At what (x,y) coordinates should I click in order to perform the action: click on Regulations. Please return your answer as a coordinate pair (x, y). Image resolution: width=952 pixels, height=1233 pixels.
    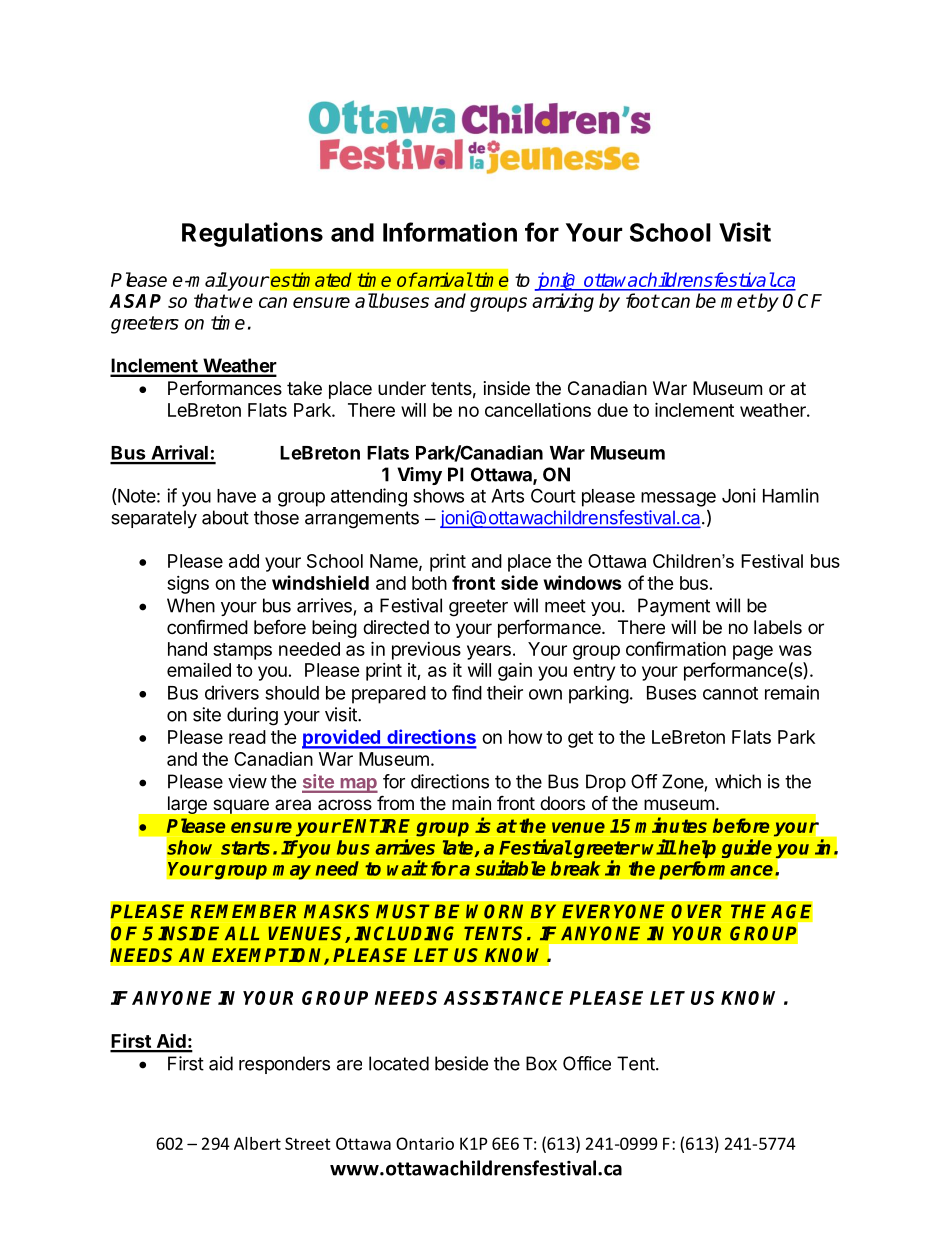
    Looking at the image, I should click on (252, 234).
